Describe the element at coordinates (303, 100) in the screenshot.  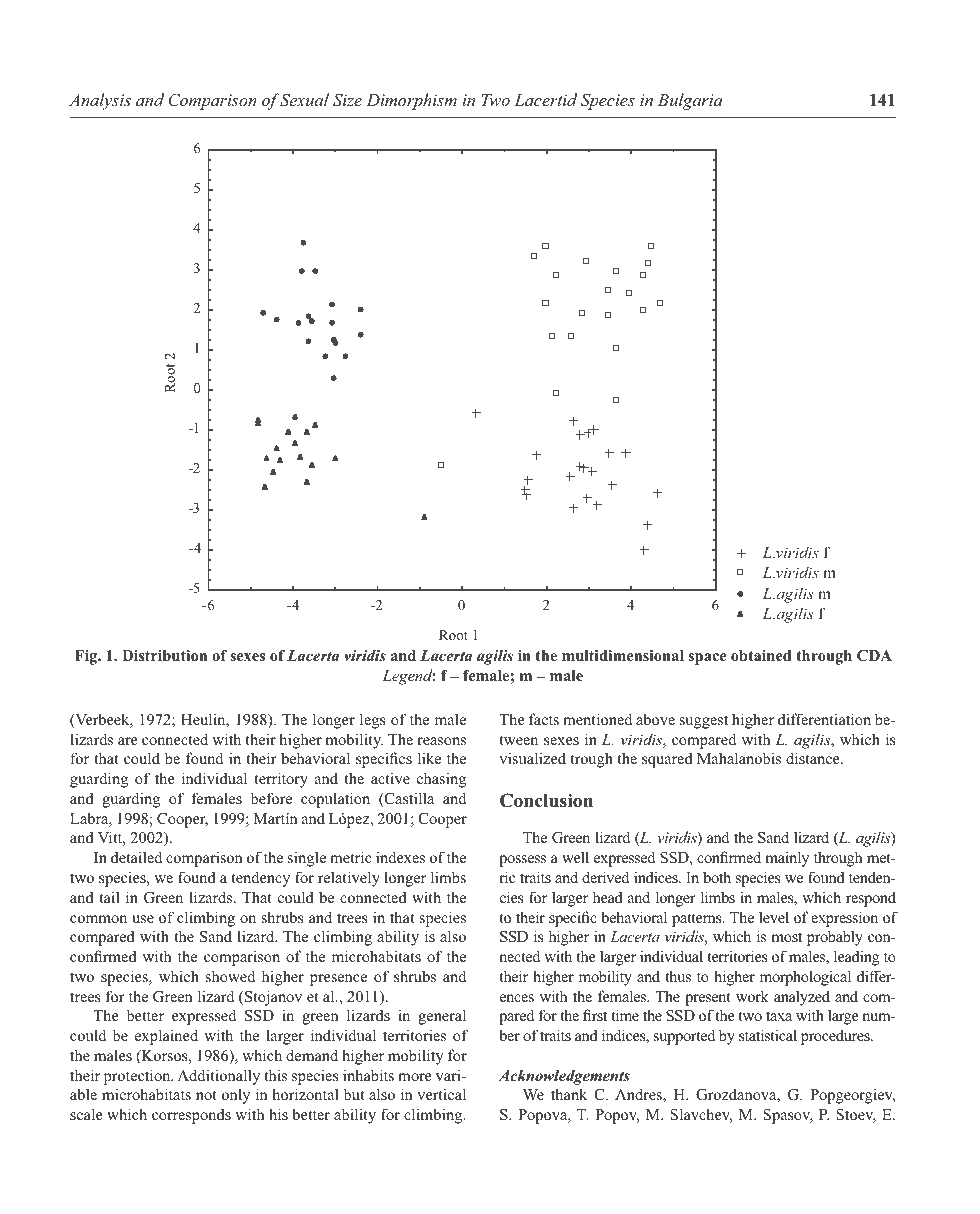
I see `Sexual` at that location.
